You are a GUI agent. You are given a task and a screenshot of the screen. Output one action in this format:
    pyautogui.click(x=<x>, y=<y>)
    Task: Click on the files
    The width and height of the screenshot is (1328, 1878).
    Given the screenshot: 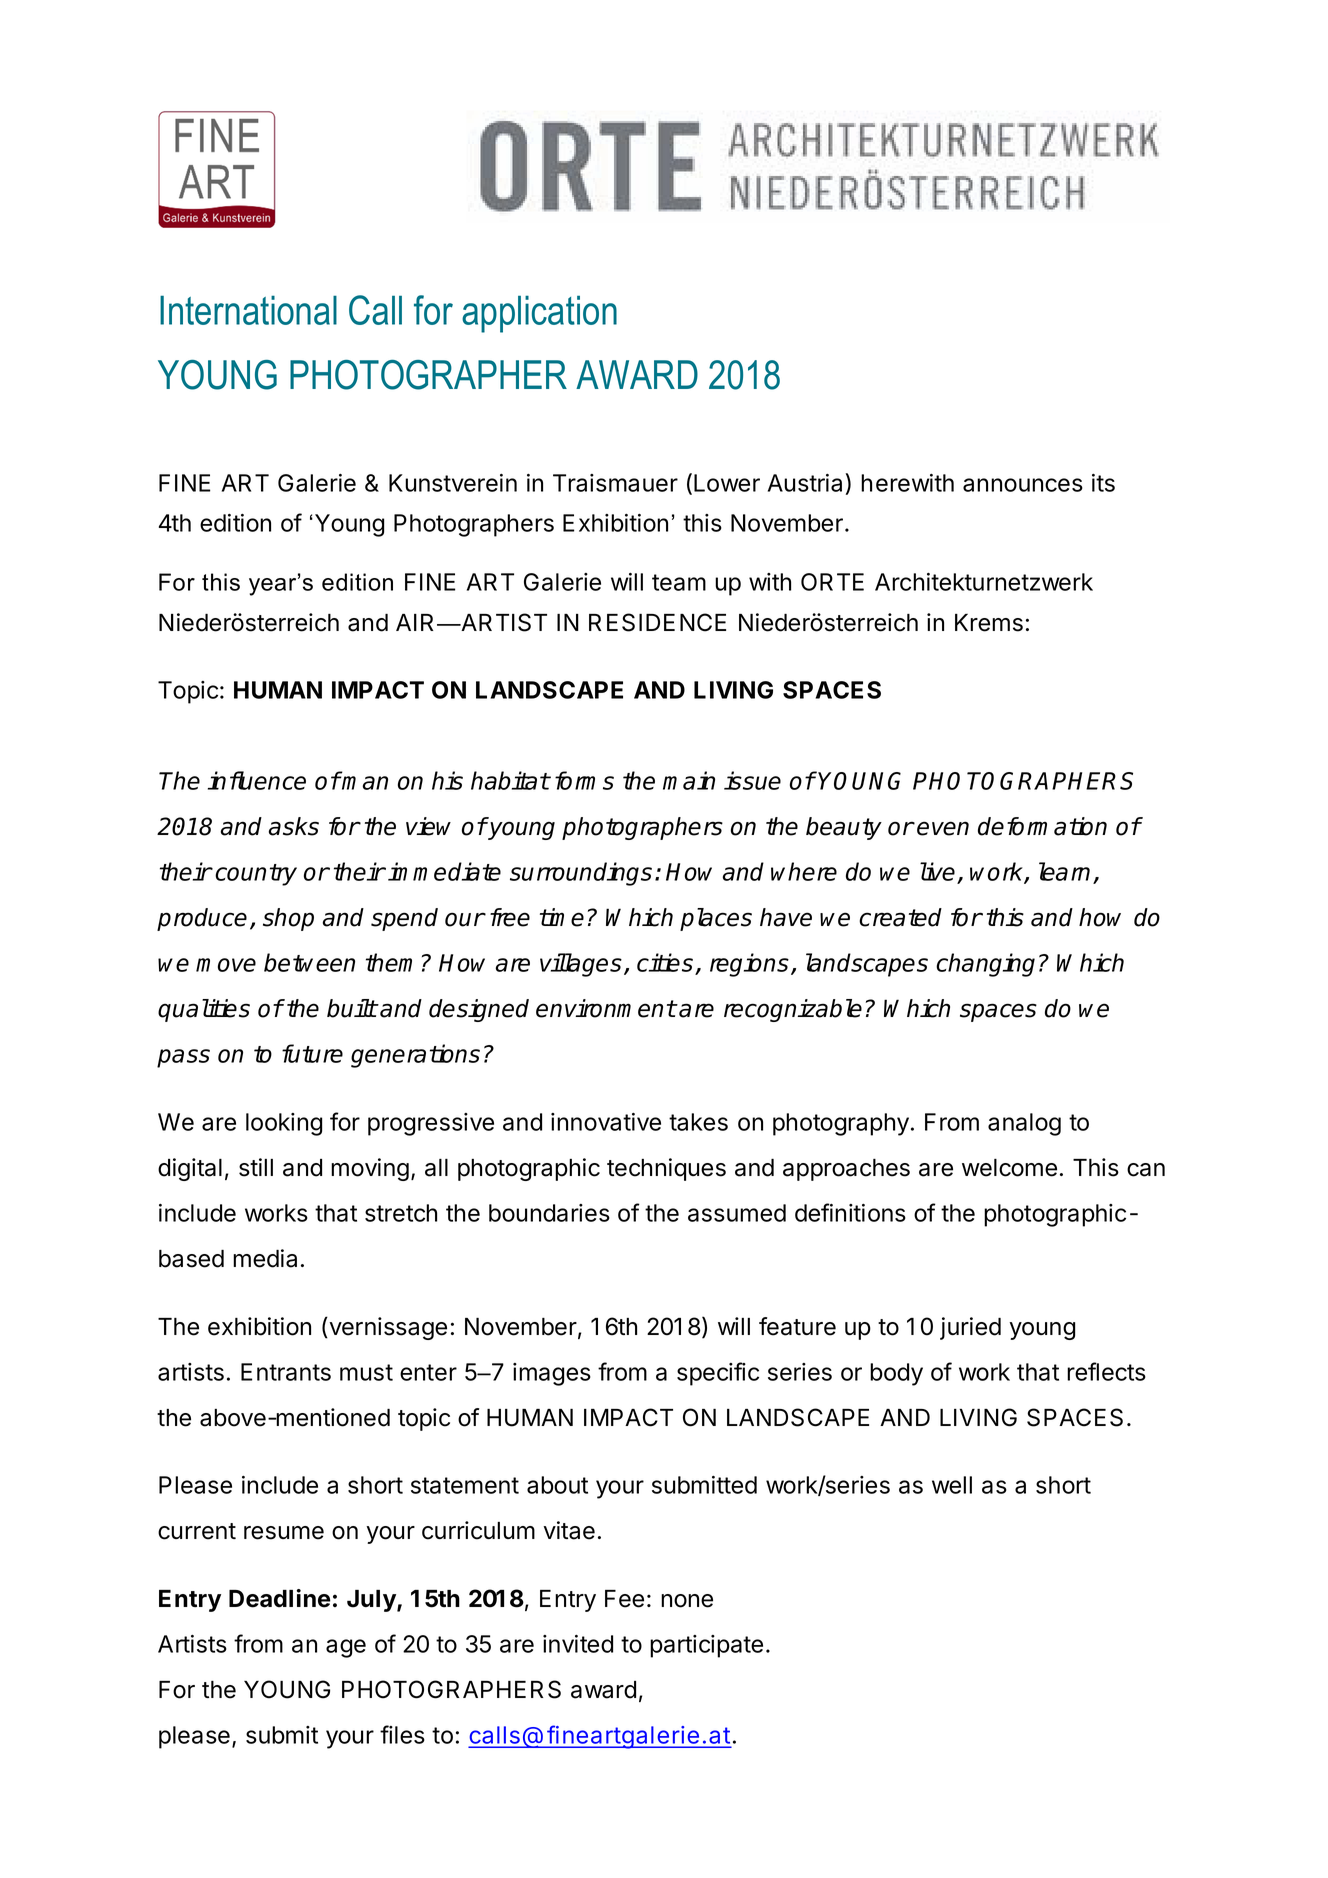 What is the action you would take?
    pyautogui.click(x=402, y=1734)
